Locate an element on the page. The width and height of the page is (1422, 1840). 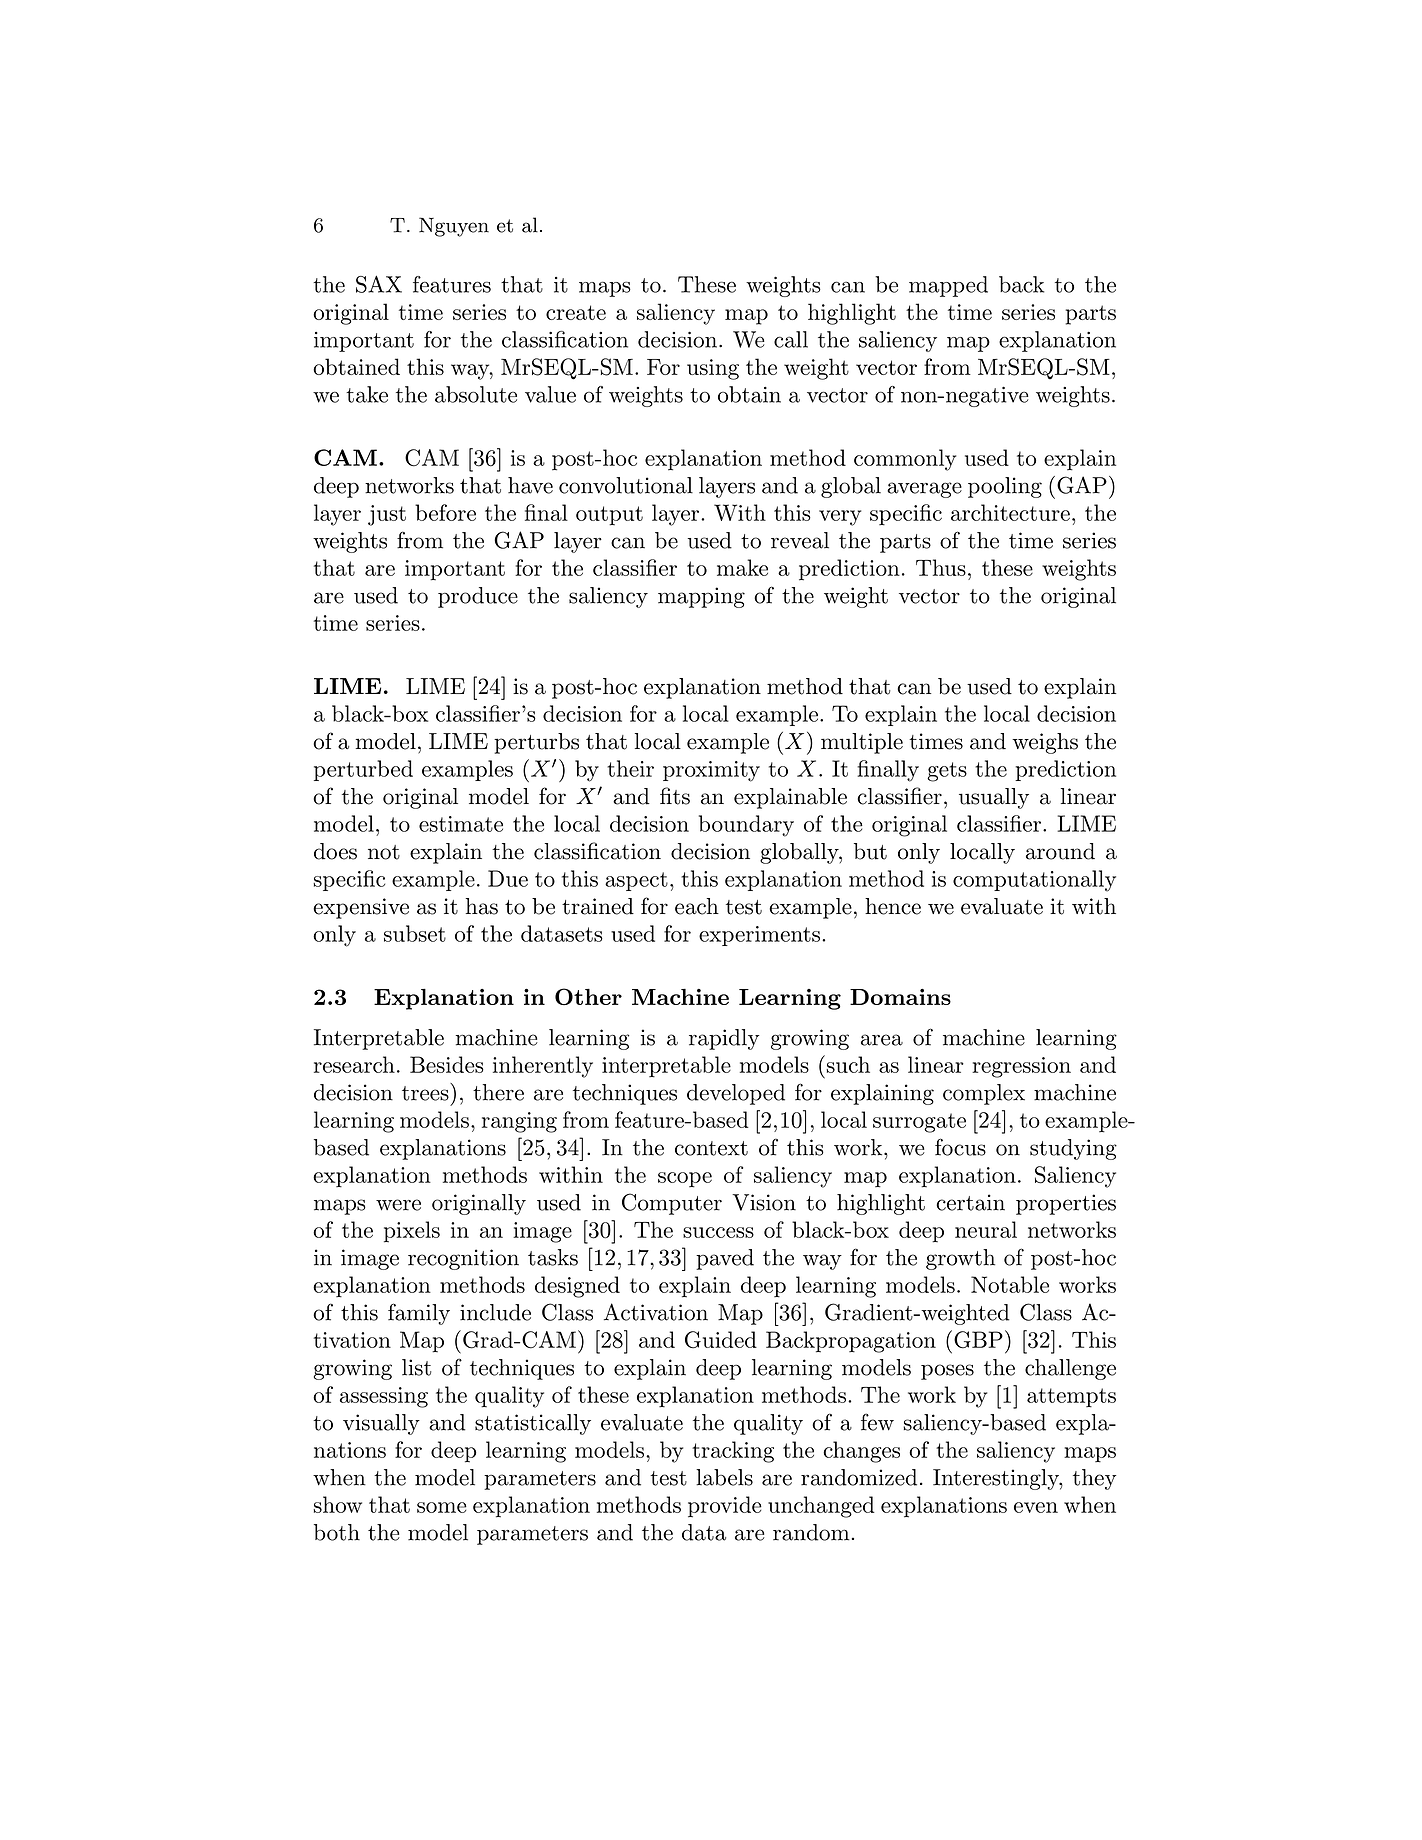
SAX is located at coordinates (379, 284).
